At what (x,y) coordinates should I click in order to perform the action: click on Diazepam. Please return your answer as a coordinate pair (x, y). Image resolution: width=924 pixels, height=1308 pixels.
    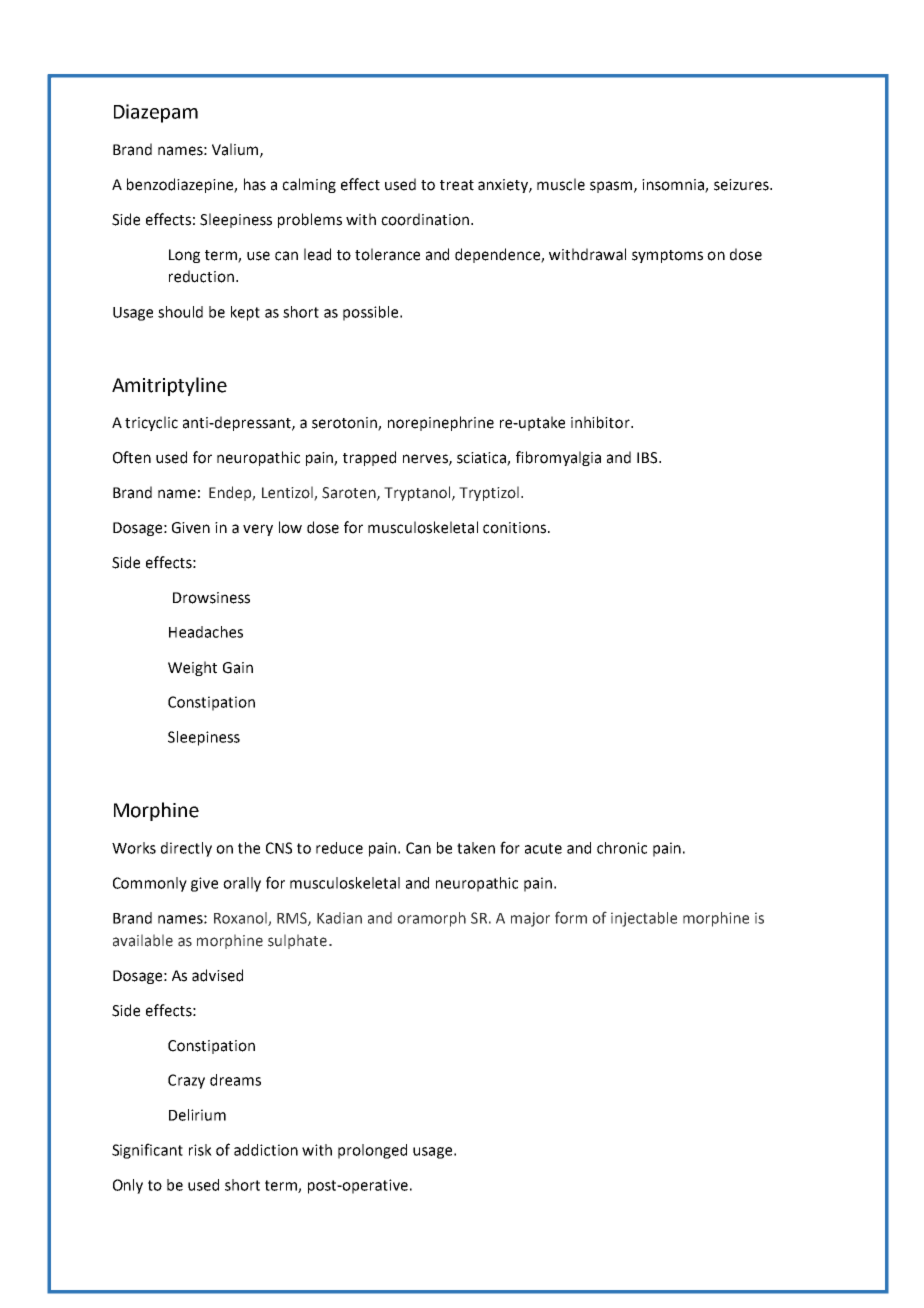
    Looking at the image, I should click on (156, 113).
